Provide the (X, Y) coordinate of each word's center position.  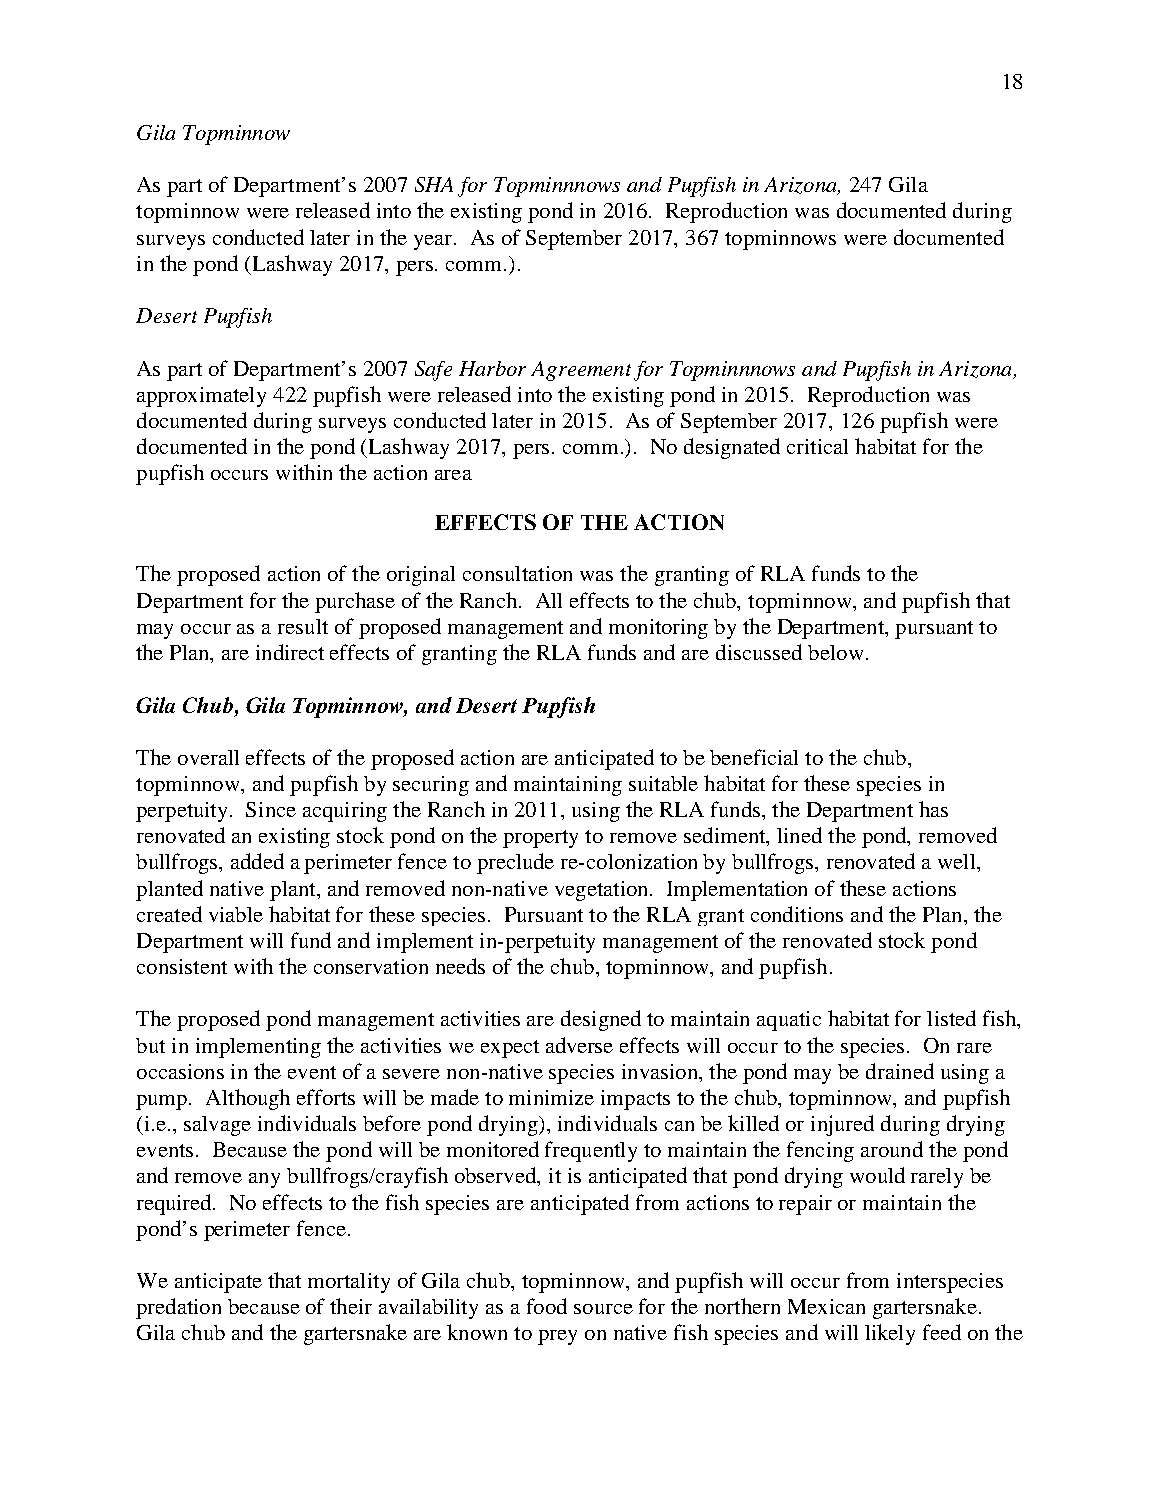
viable (236, 914)
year (434, 242)
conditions (797, 914)
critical (817, 446)
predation (178, 1308)
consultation (517, 573)
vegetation (603, 891)
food (547, 1306)
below (835, 652)
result (303, 626)
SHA (434, 184)
